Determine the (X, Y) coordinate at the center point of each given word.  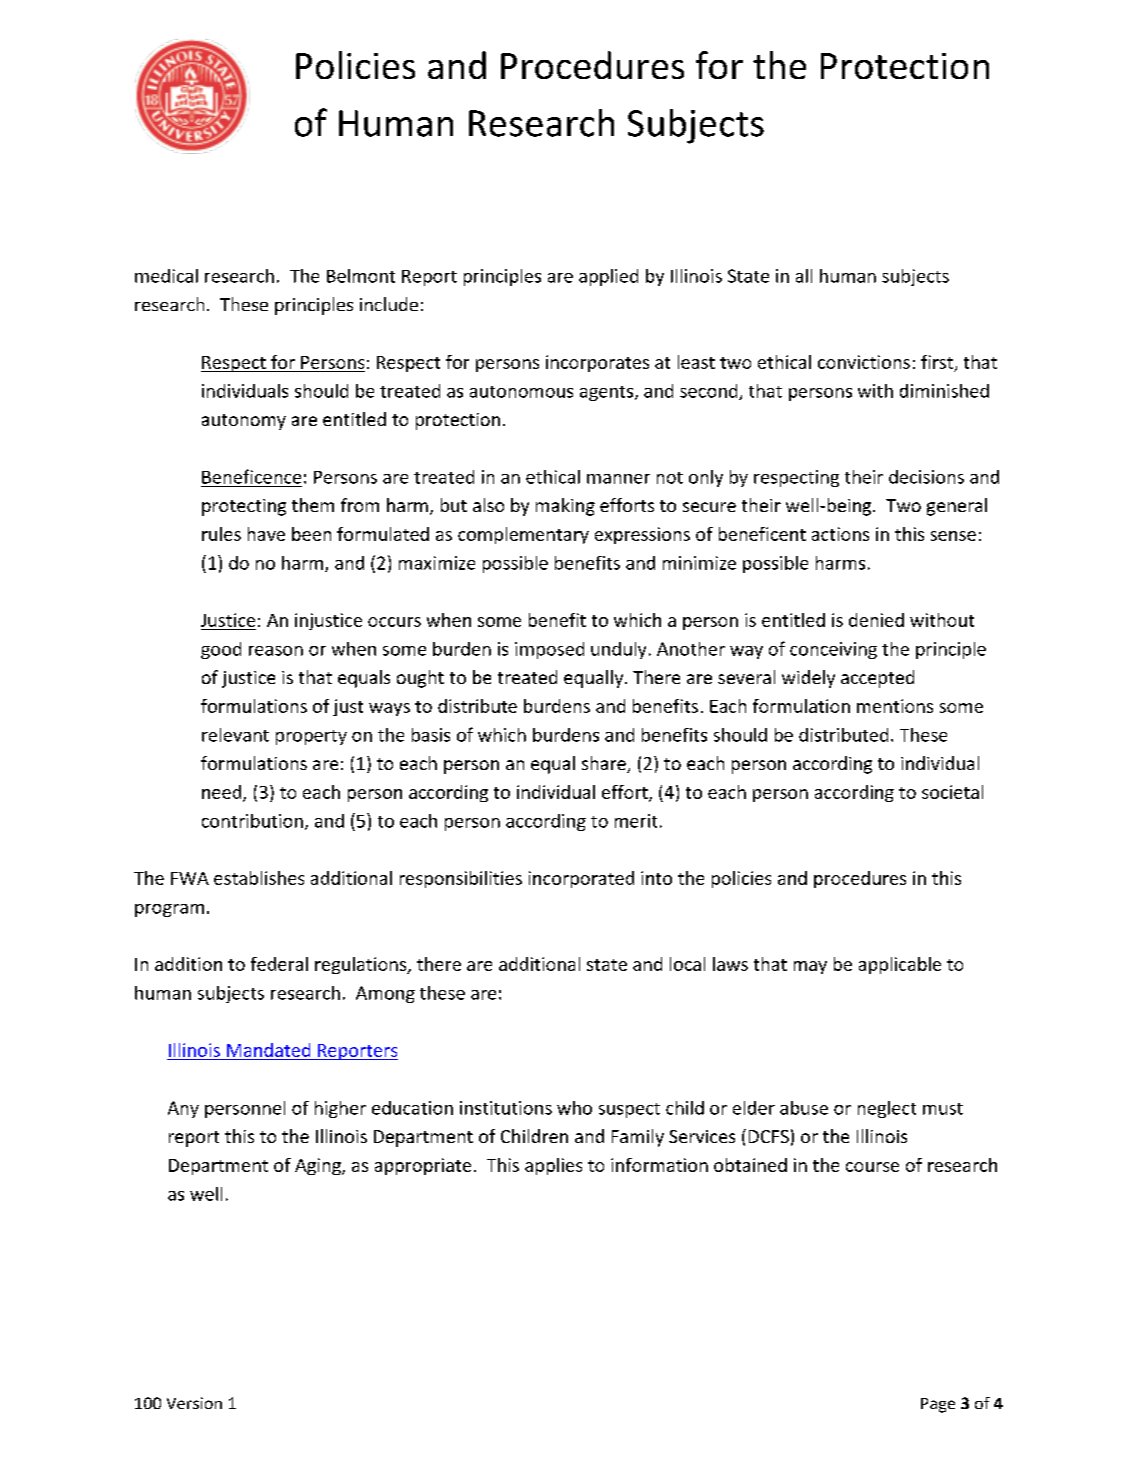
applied (608, 277)
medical (166, 276)
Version (194, 1403)
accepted (877, 679)
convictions (864, 362)
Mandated (268, 1050)
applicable (900, 965)
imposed (549, 650)
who (574, 1108)
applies (553, 1166)
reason (276, 651)
